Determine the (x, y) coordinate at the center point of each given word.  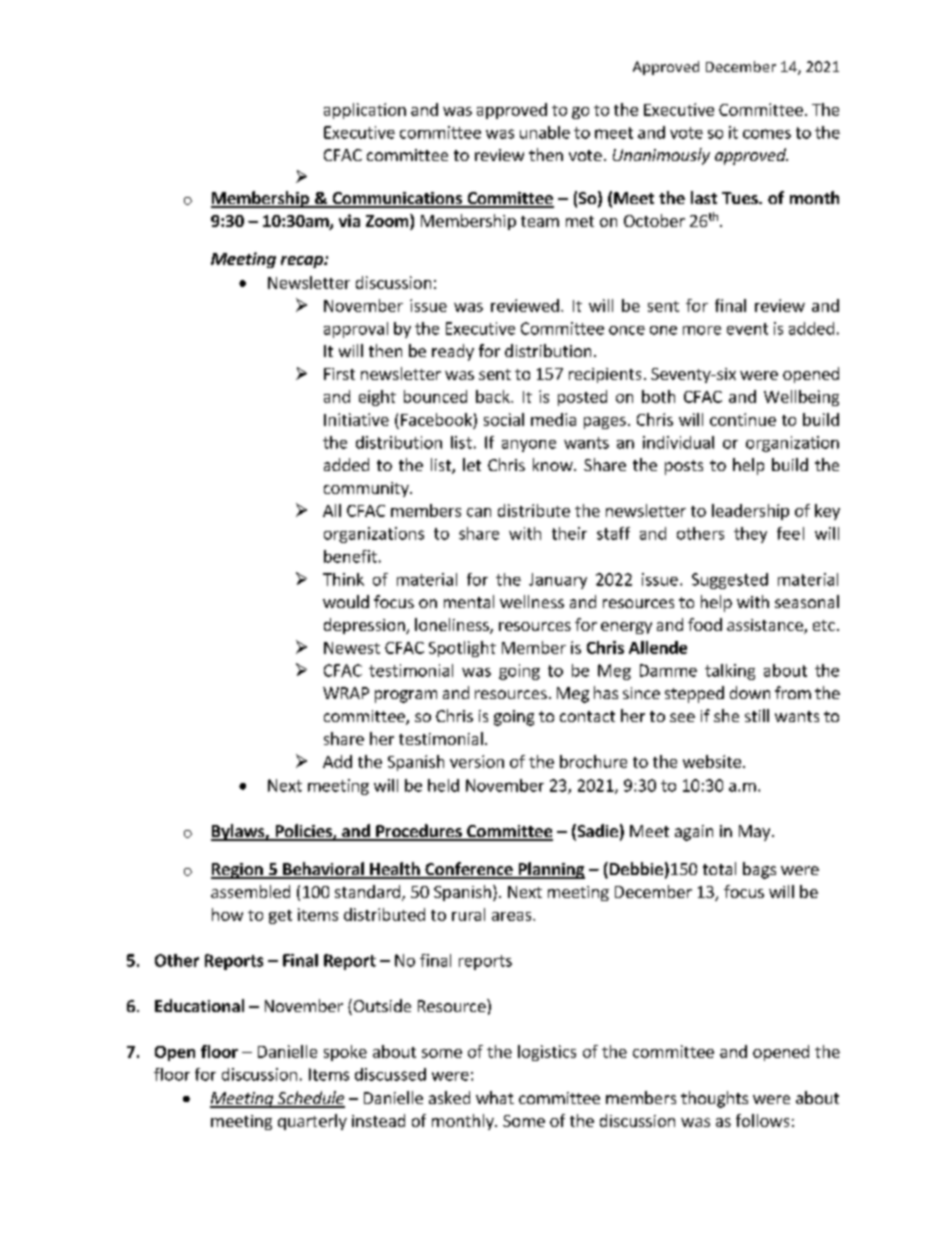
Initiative (356, 419)
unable (545, 132)
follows (762, 1120)
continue (743, 419)
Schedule (310, 1099)
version (477, 761)
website (712, 761)
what (495, 1097)
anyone (529, 446)
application (365, 111)
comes (767, 134)
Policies (303, 832)
